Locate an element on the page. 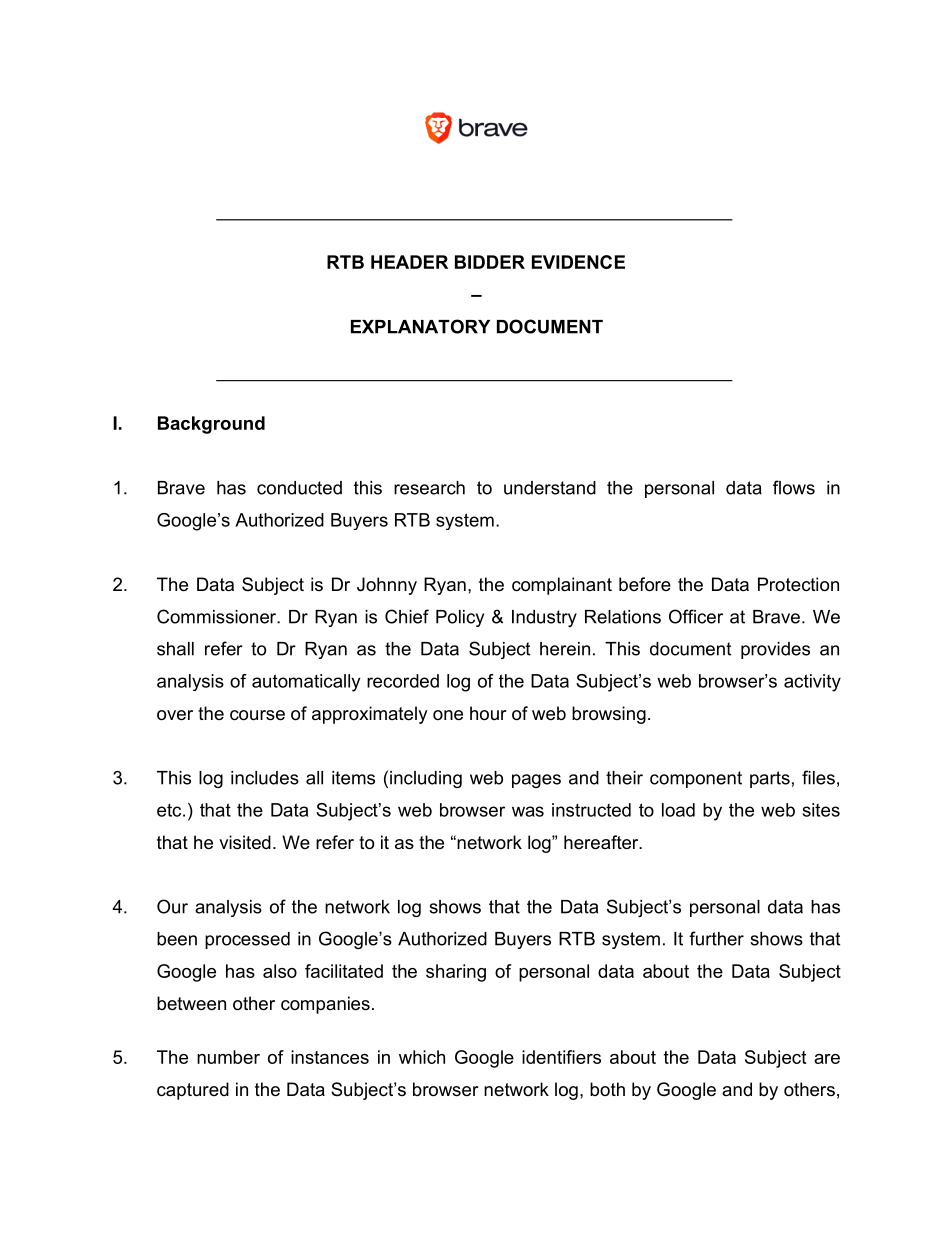 The image size is (952, 1233). visited is located at coordinates (245, 842).
